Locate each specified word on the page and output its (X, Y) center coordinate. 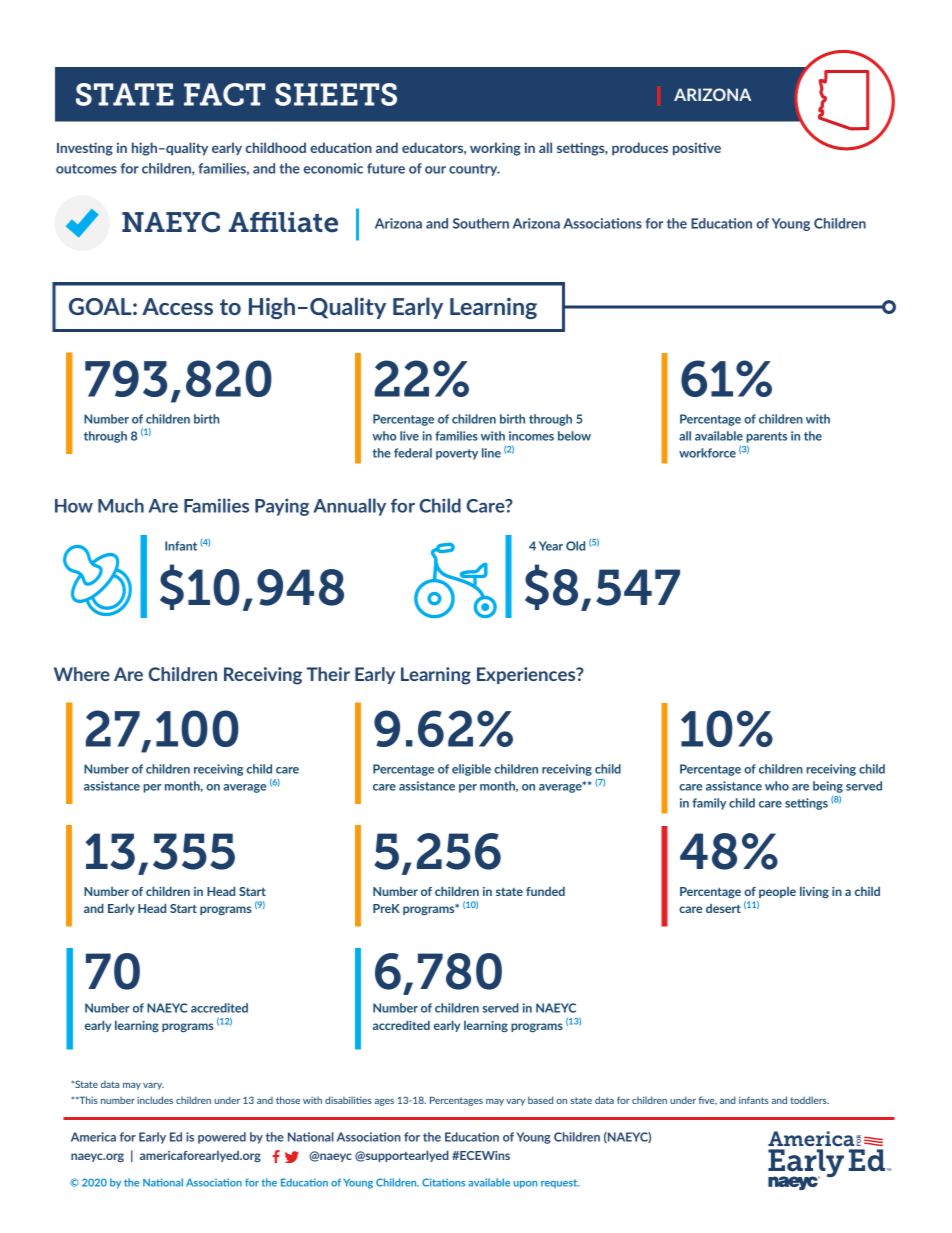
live (409, 436)
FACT (224, 94)
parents (767, 437)
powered (222, 1138)
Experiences (527, 675)
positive (697, 149)
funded (545, 891)
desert (723, 908)
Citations (443, 1182)
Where (82, 674)
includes (155, 1100)
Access (177, 306)
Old (575, 546)
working (495, 149)
